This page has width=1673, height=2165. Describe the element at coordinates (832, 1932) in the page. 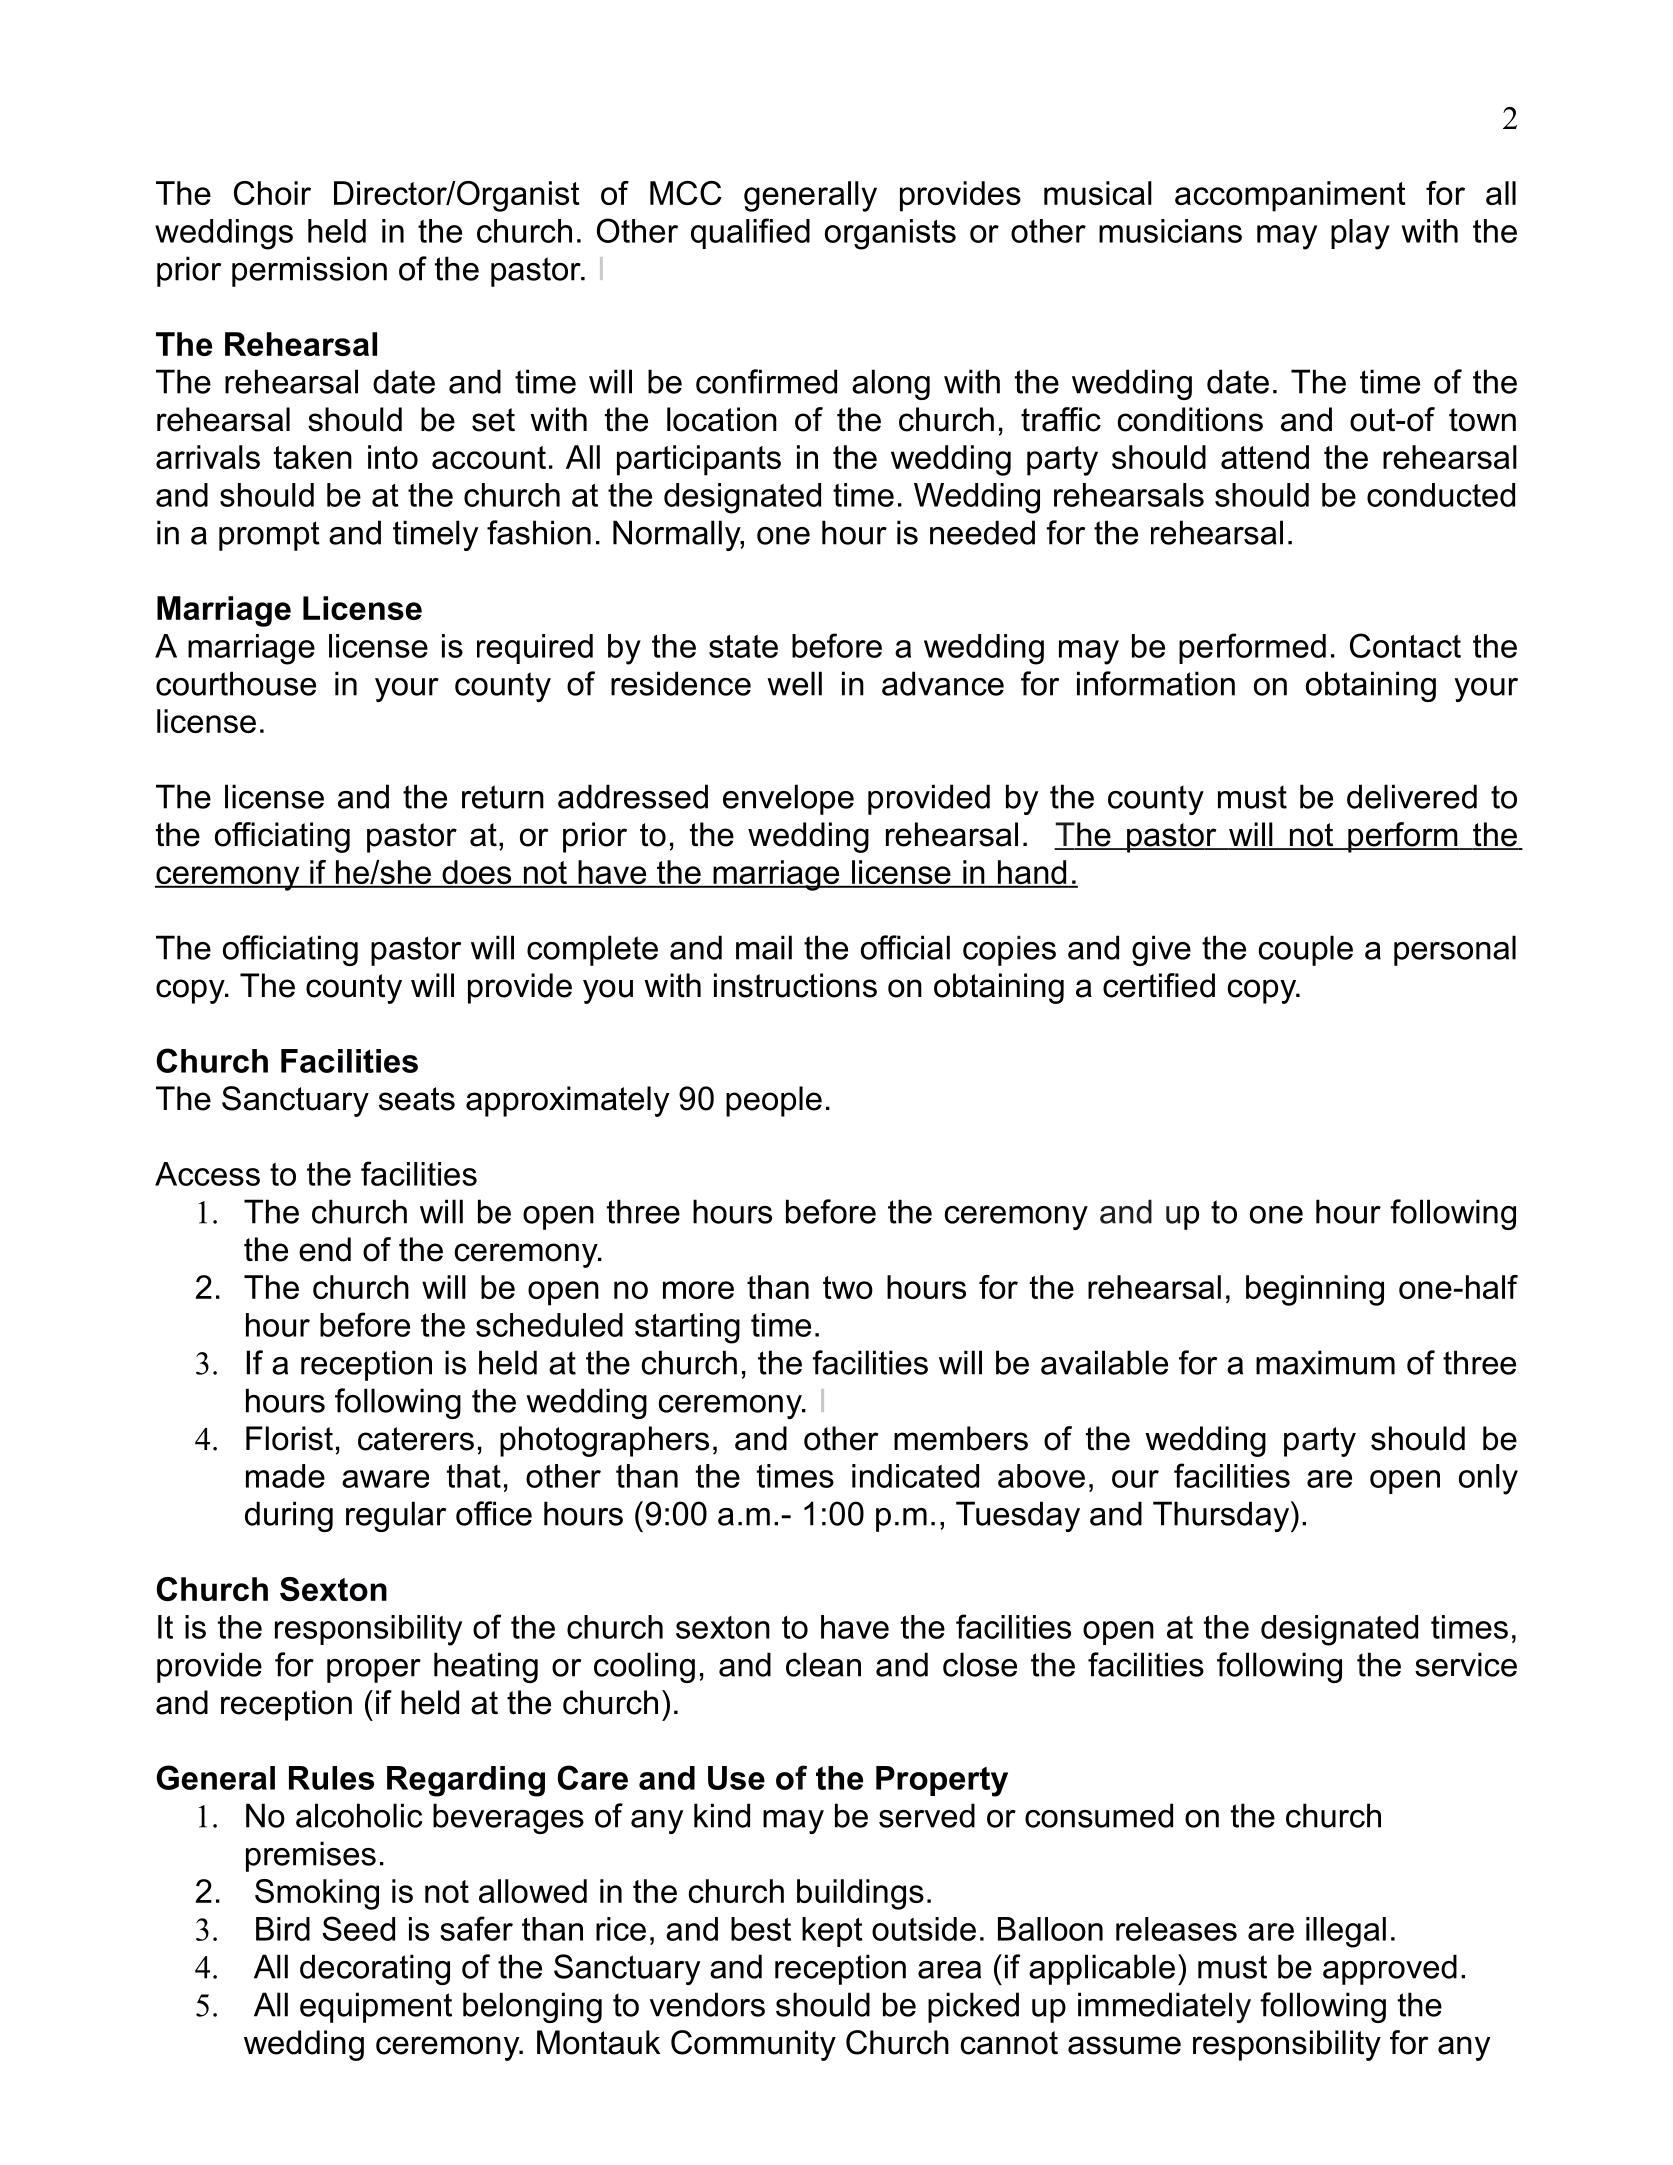

I see `kept` at that location.
